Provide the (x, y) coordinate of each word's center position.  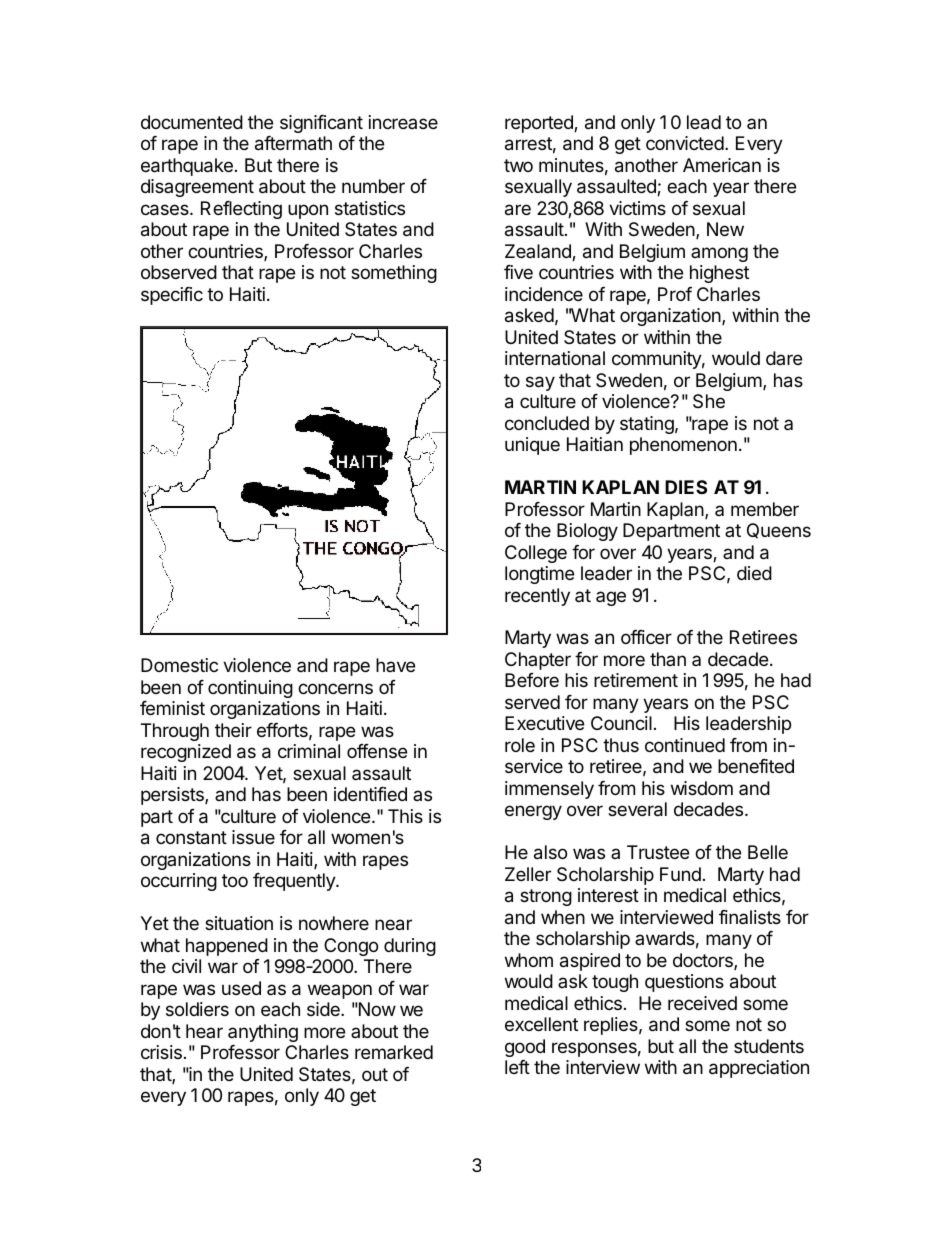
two (518, 165)
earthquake (187, 167)
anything (263, 1033)
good (525, 1048)
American (722, 165)
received (702, 1003)
